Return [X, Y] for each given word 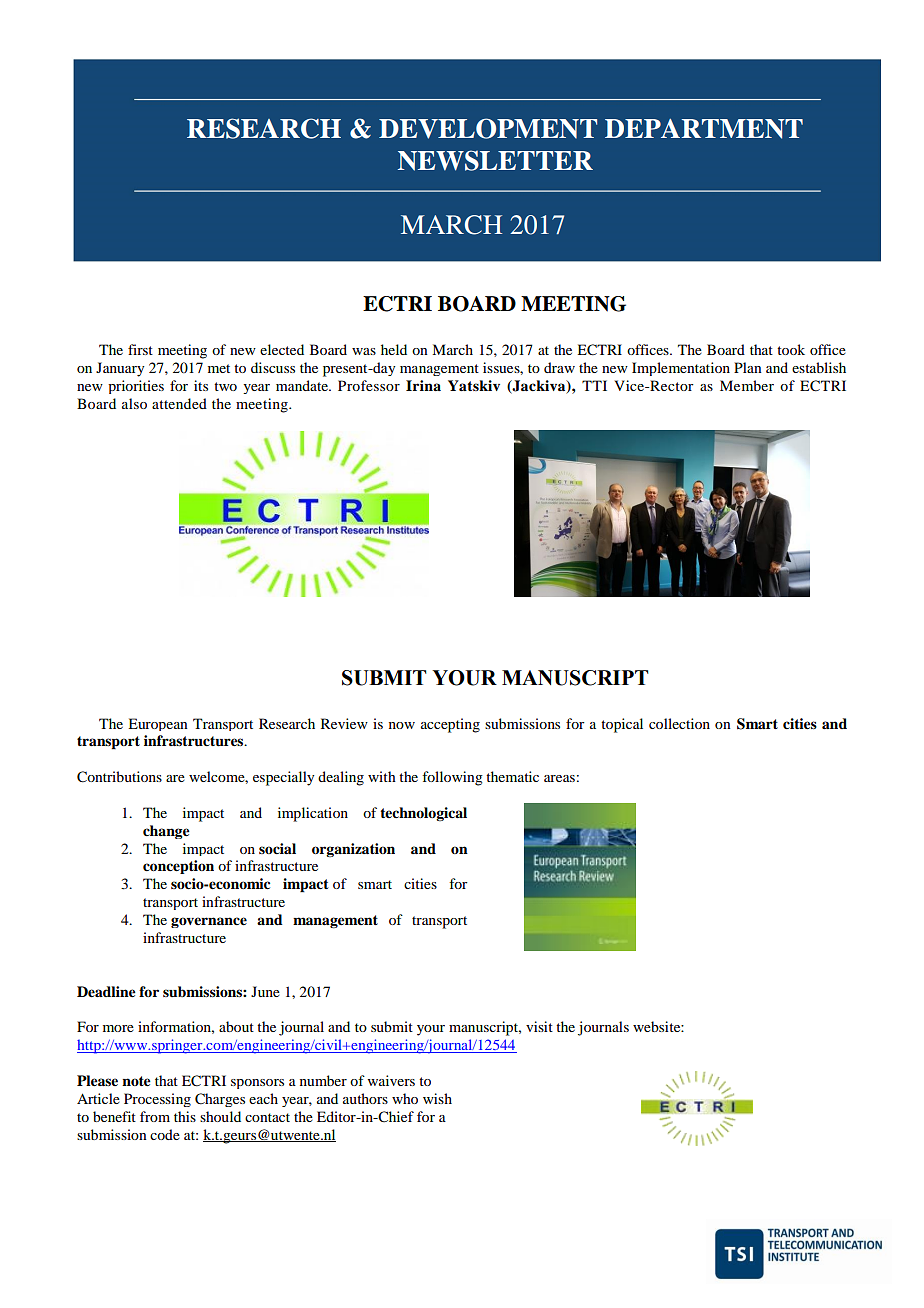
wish [437, 1098]
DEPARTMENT [704, 129]
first [140, 349]
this [185, 1116]
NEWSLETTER [495, 160]
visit [539, 1026]
